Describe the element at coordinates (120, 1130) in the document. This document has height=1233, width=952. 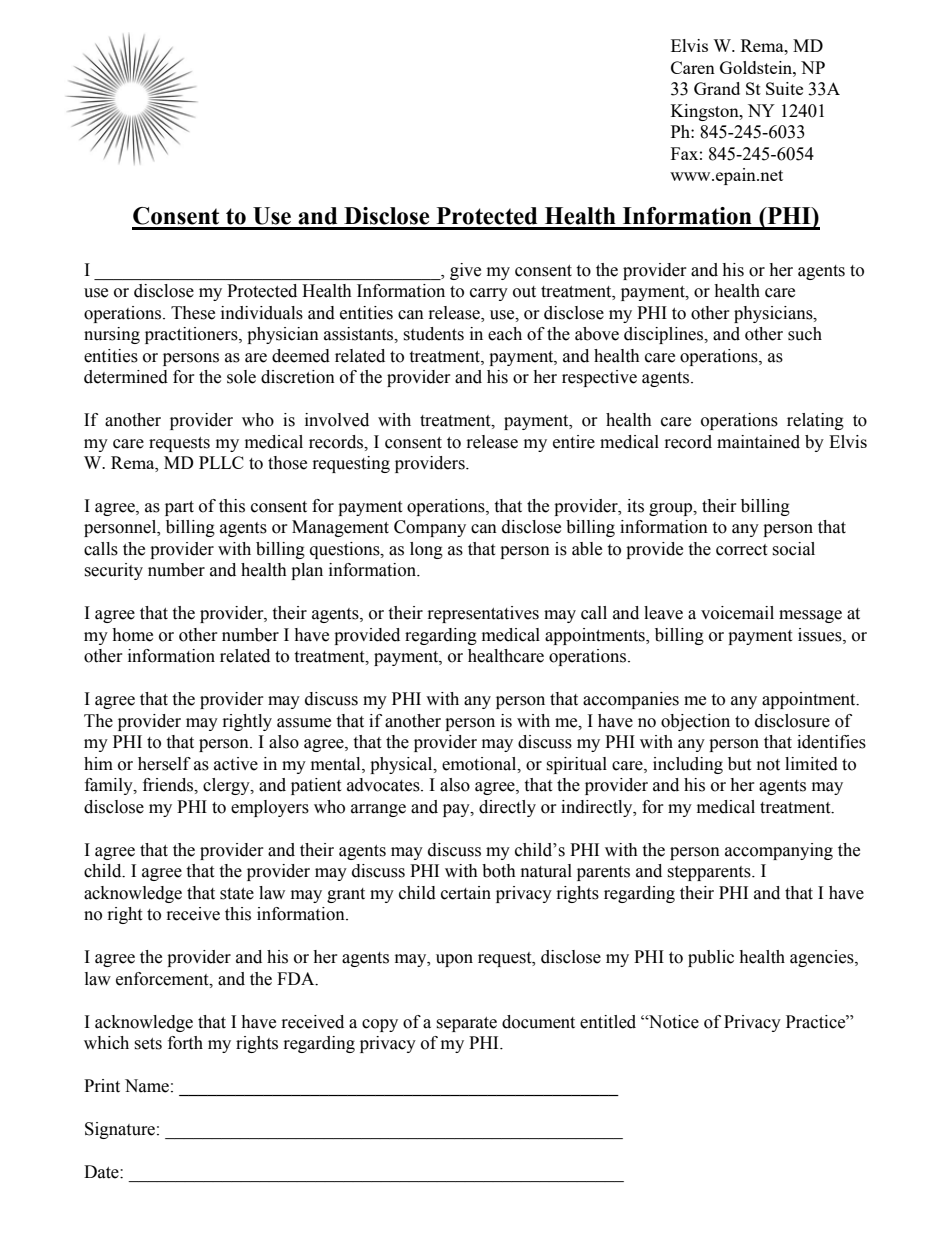
I see `Signature` at that location.
